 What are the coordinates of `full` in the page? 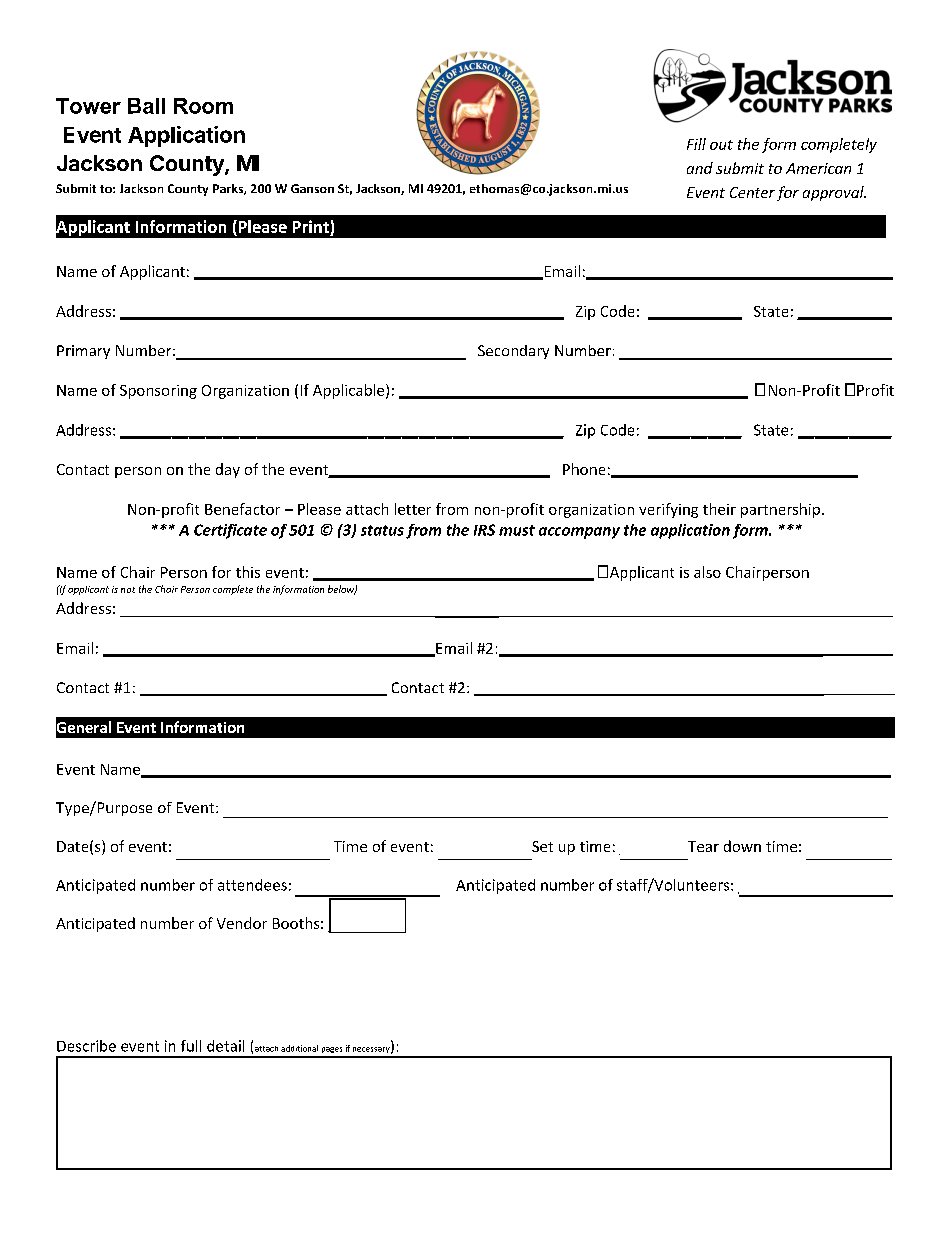 It's located at (191, 1046).
